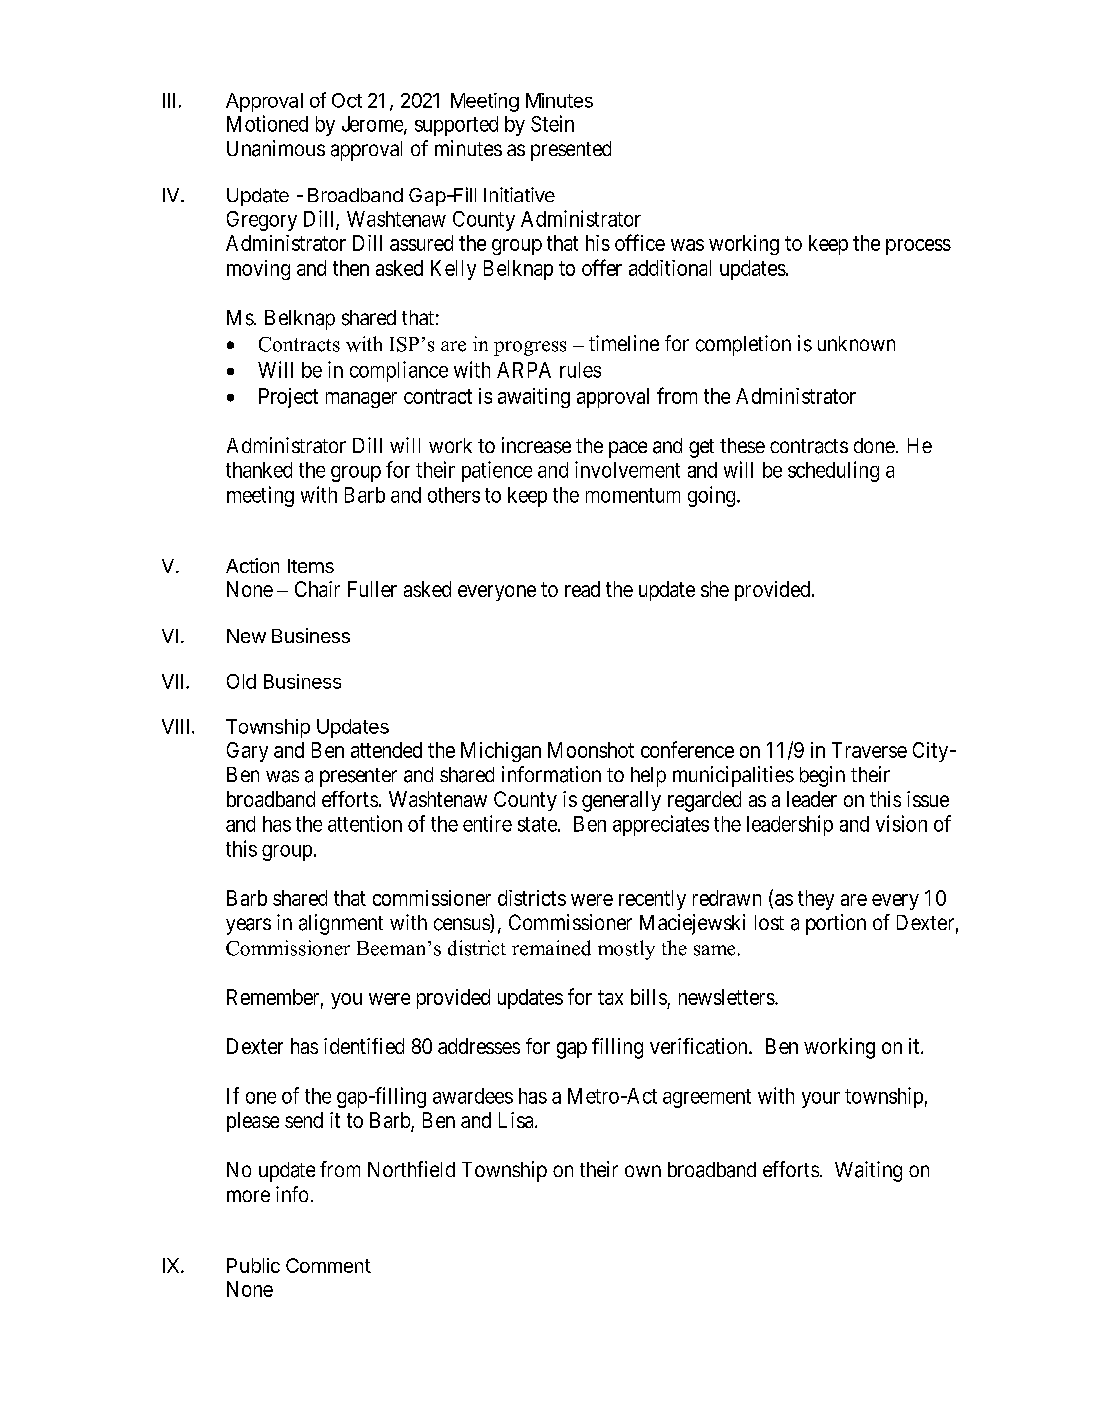  Describe the element at coordinates (821, 1100) in the screenshot. I see `your` at that location.
